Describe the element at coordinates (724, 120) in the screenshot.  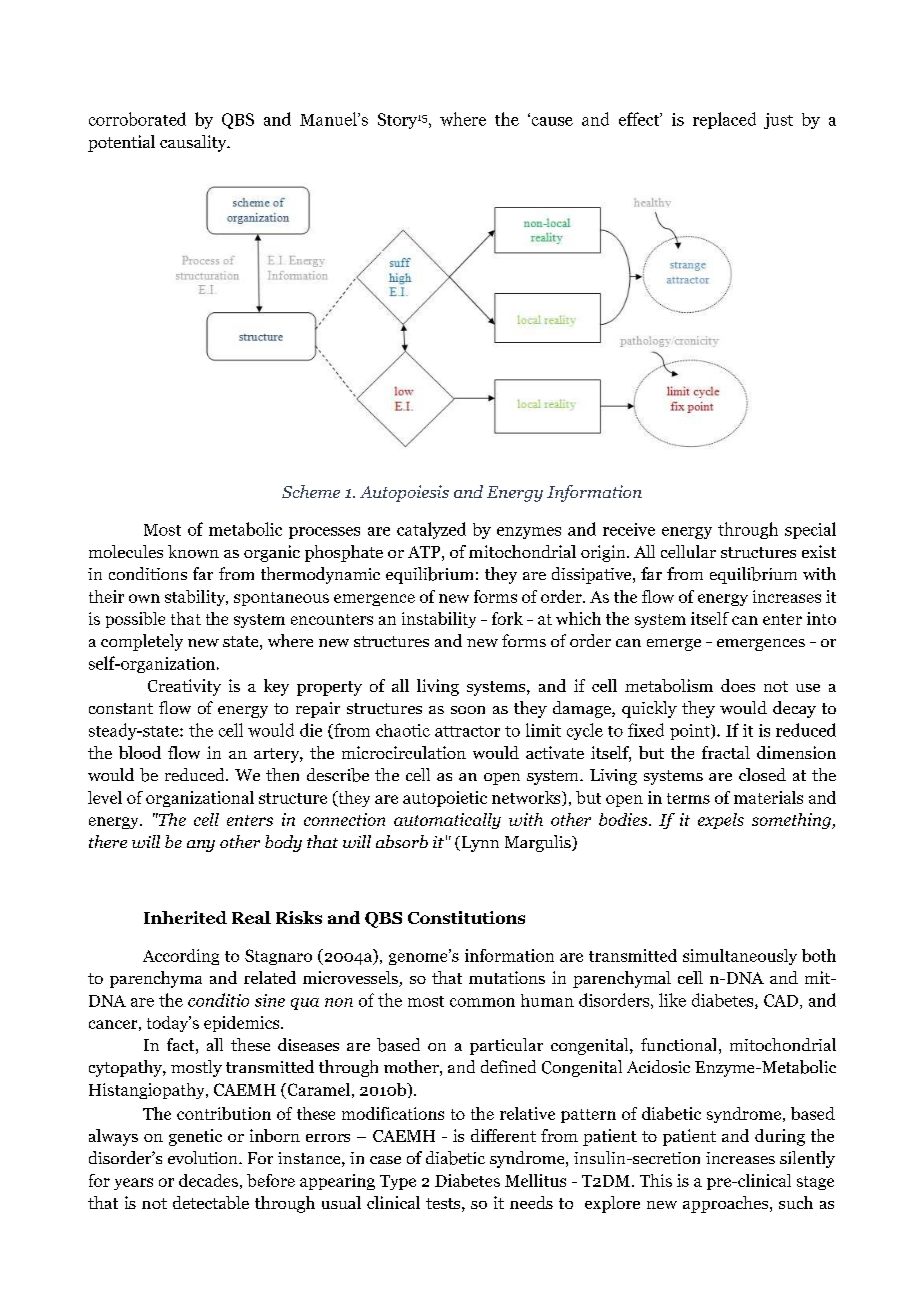
I see `replaced` at that location.
